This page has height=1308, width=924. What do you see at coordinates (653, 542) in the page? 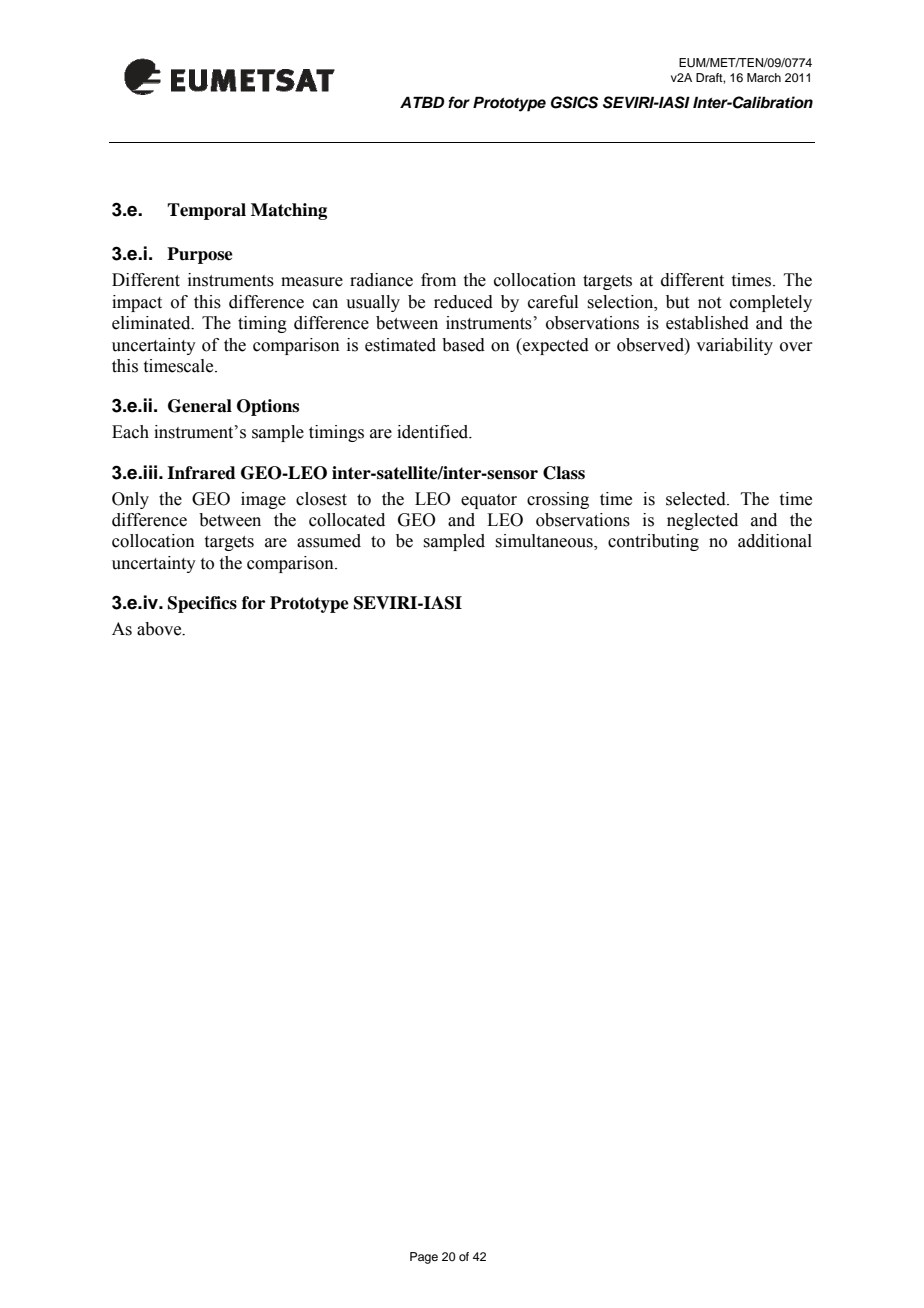
I see `contributing` at bounding box center [653, 542].
